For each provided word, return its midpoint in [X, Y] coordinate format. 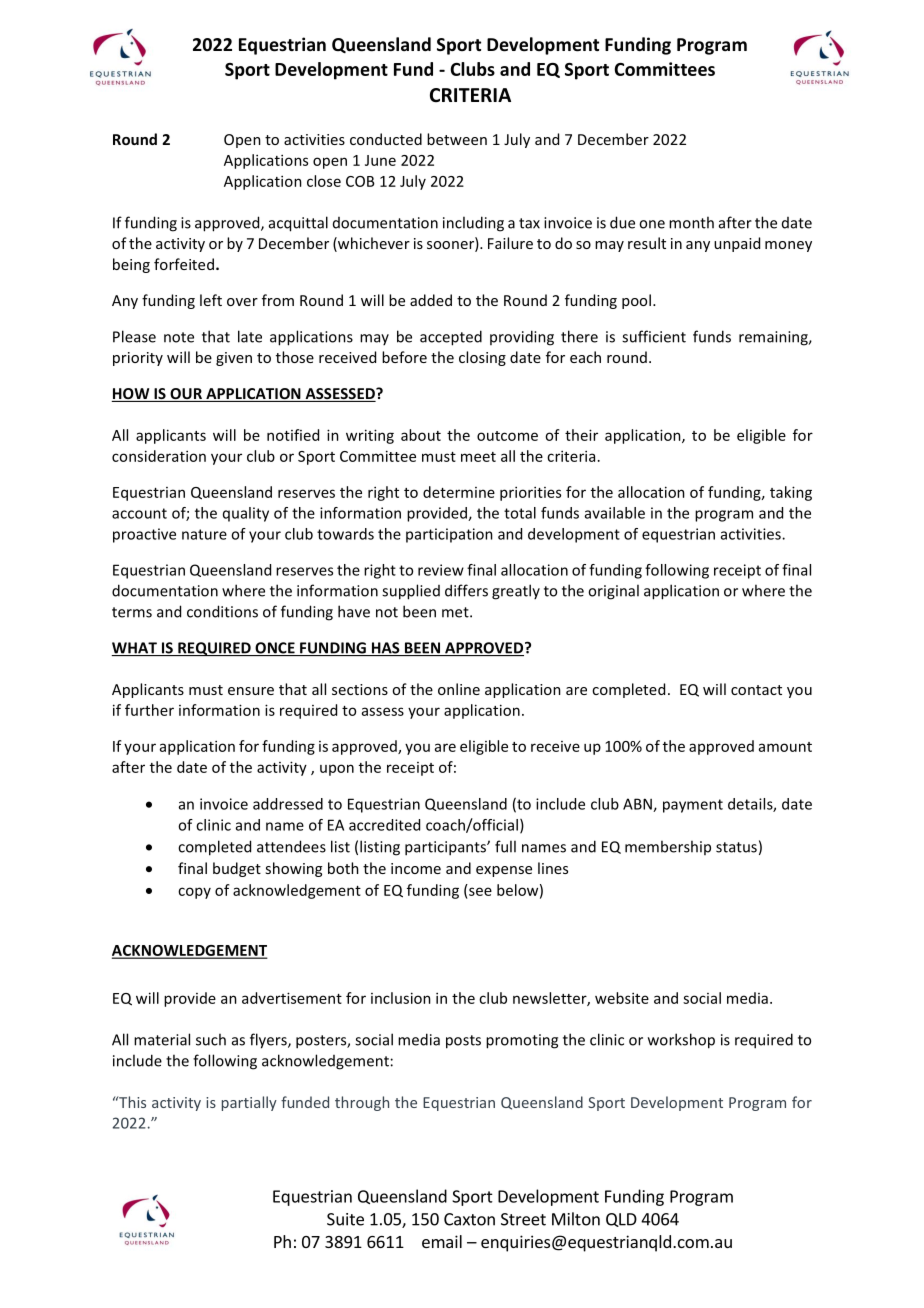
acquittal [298, 224]
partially [249, 1103]
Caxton [469, 1219]
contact [756, 690]
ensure [251, 691]
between [457, 139]
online [459, 689]
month [691, 222]
